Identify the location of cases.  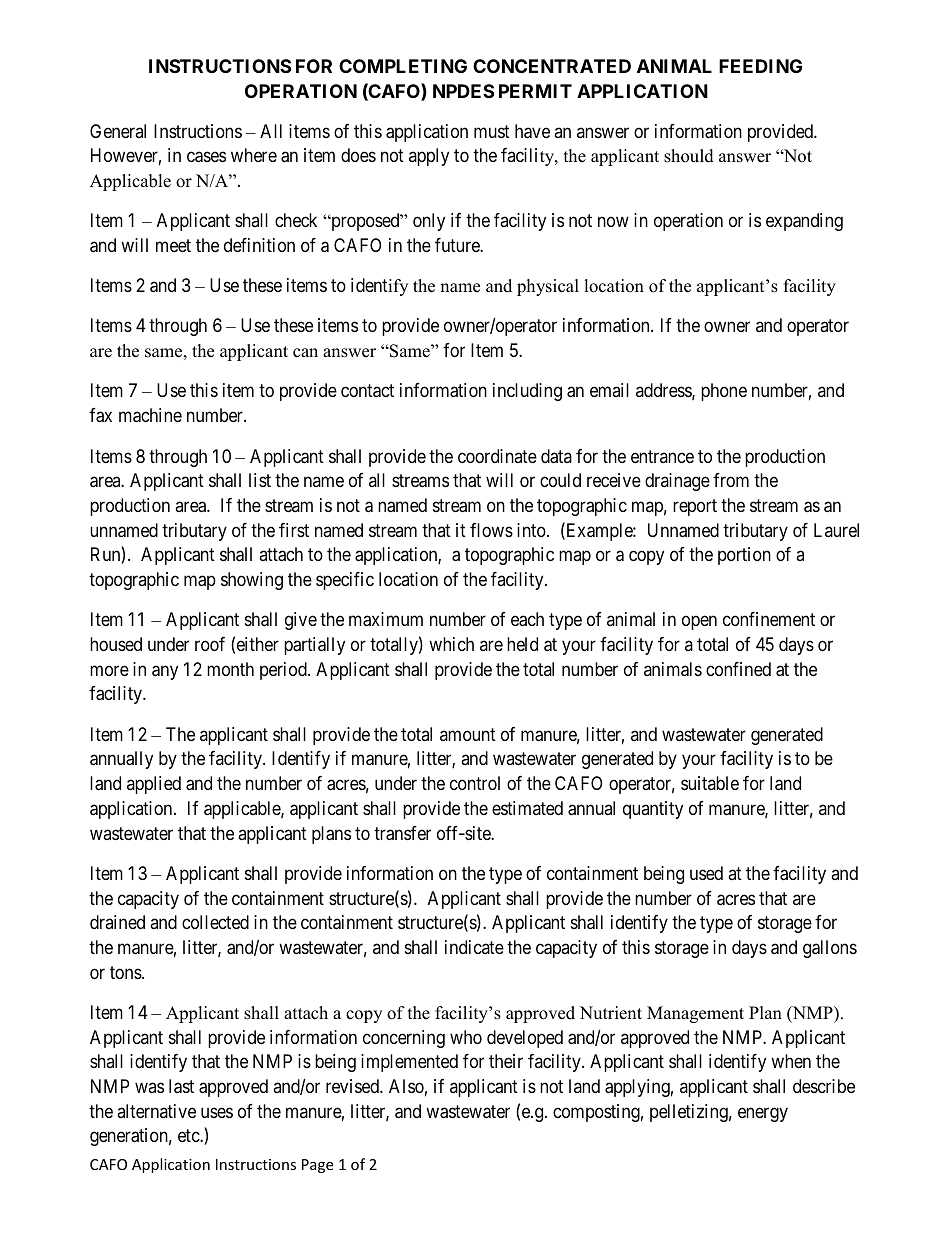
(206, 157).
